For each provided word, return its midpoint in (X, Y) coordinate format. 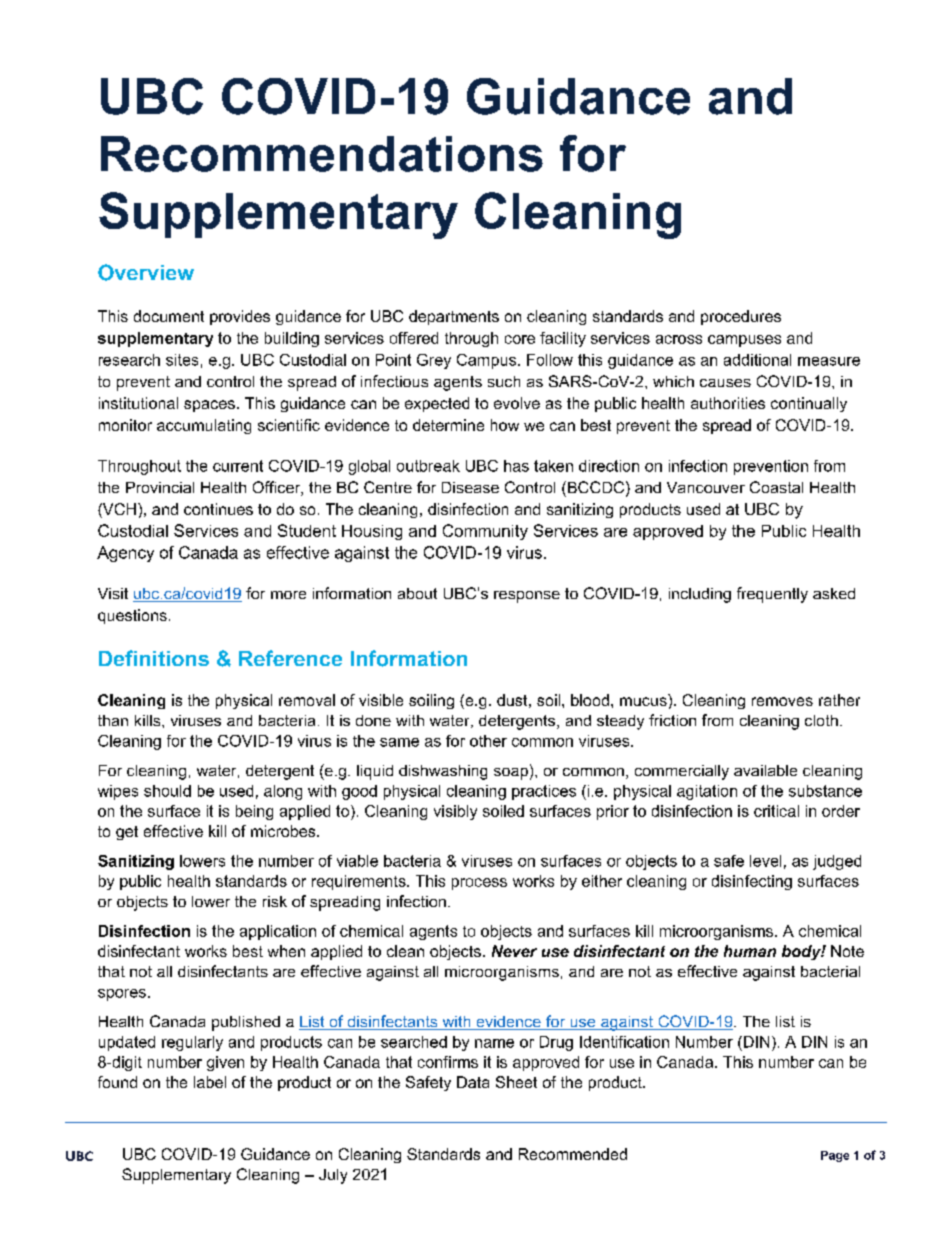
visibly (455, 812)
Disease (470, 487)
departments (454, 317)
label (210, 1082)
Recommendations (322, 154)
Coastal (776, 487)
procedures (741, 317)
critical (776, 811)
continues (218, 509)
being (254, 812)
